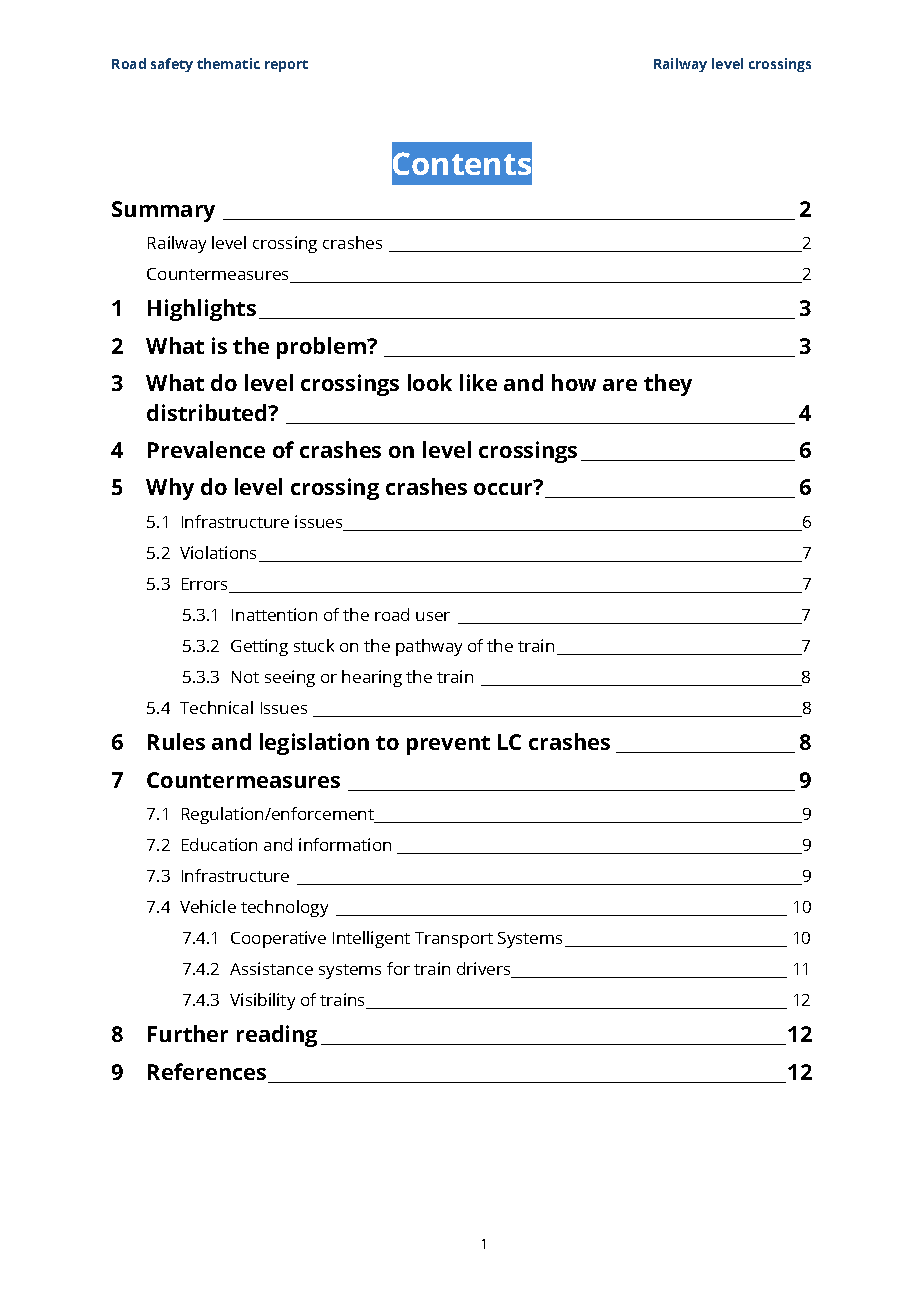  Describe the element at coordinates (262, 1001) in the document. I see `Visibility` at that location.
